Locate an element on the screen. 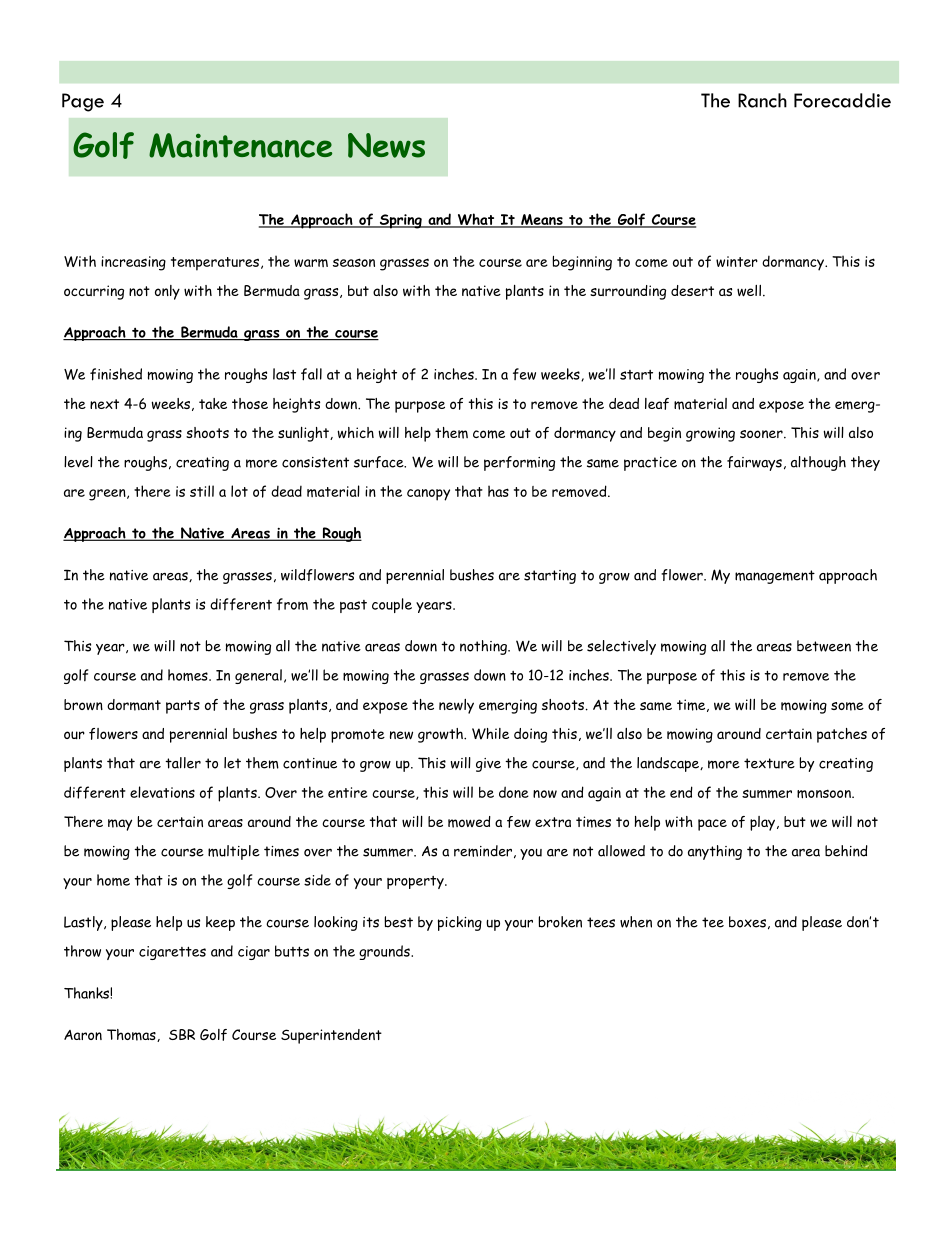  play is located at coordinates (764, 823).
